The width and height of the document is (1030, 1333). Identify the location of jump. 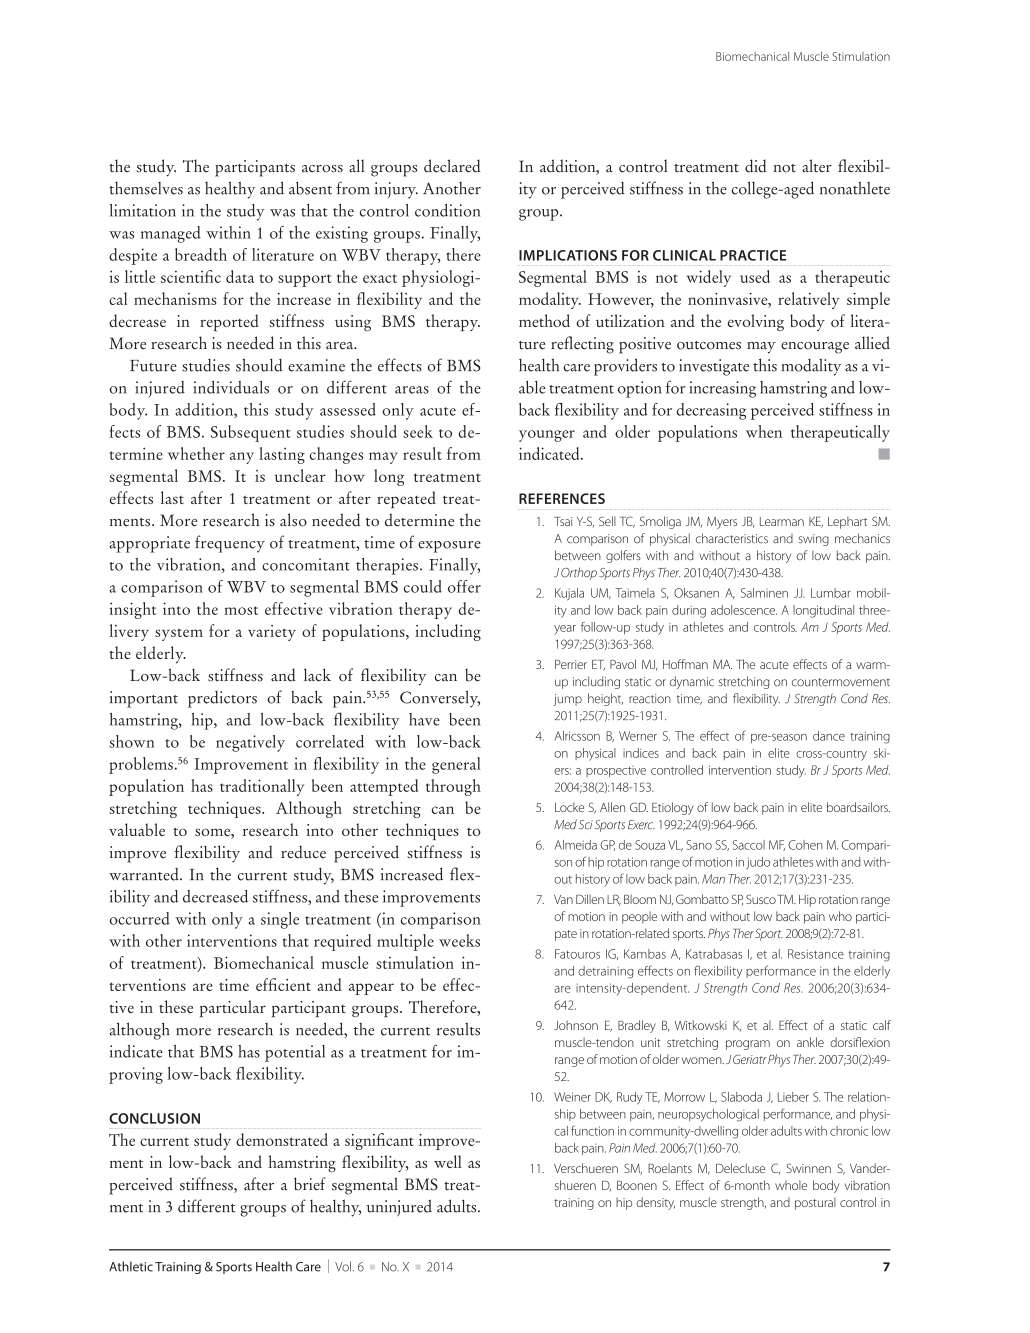
(567, 700).
